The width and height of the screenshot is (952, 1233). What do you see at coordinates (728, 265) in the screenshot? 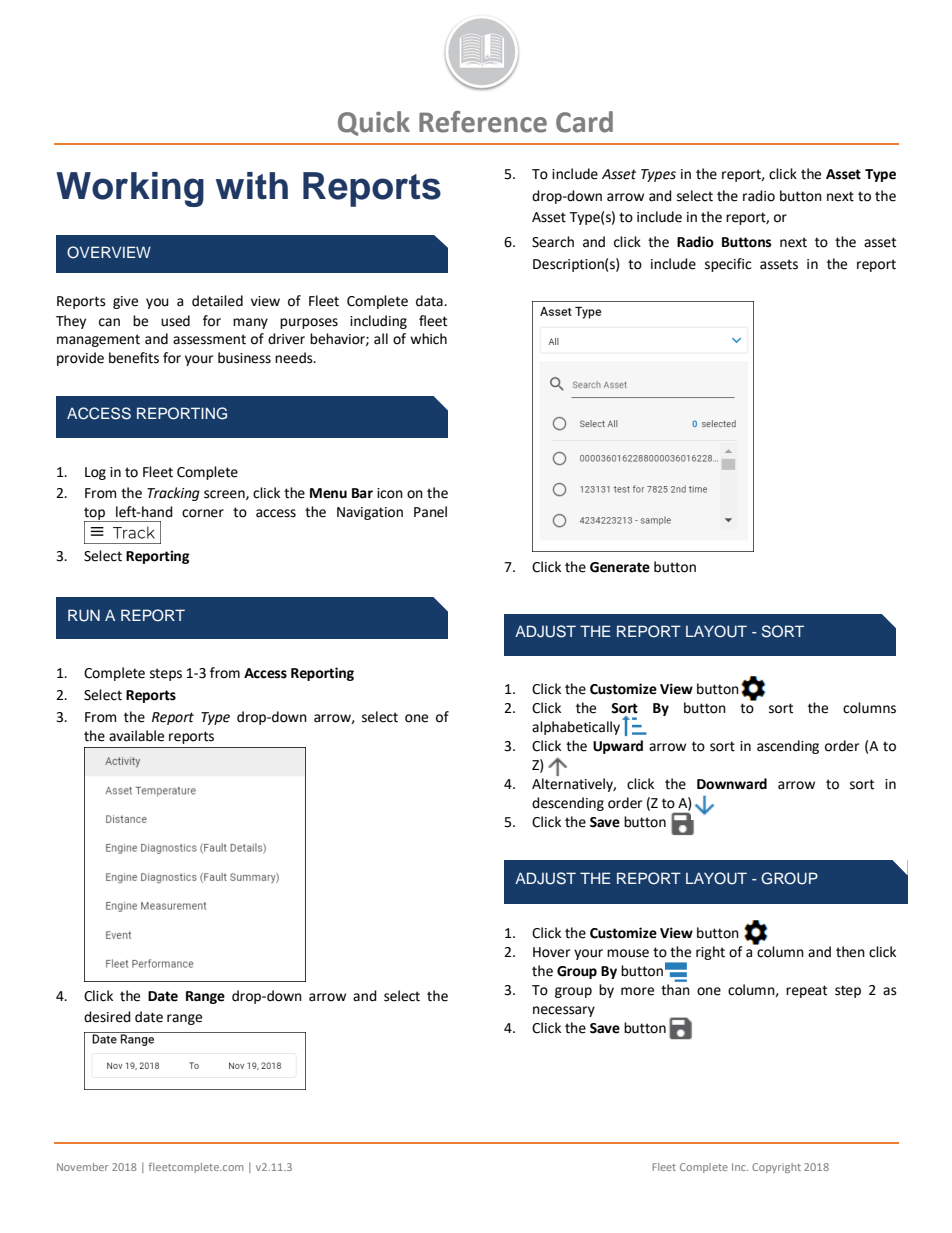
I see `specific` at bounding box center [728, 265].
